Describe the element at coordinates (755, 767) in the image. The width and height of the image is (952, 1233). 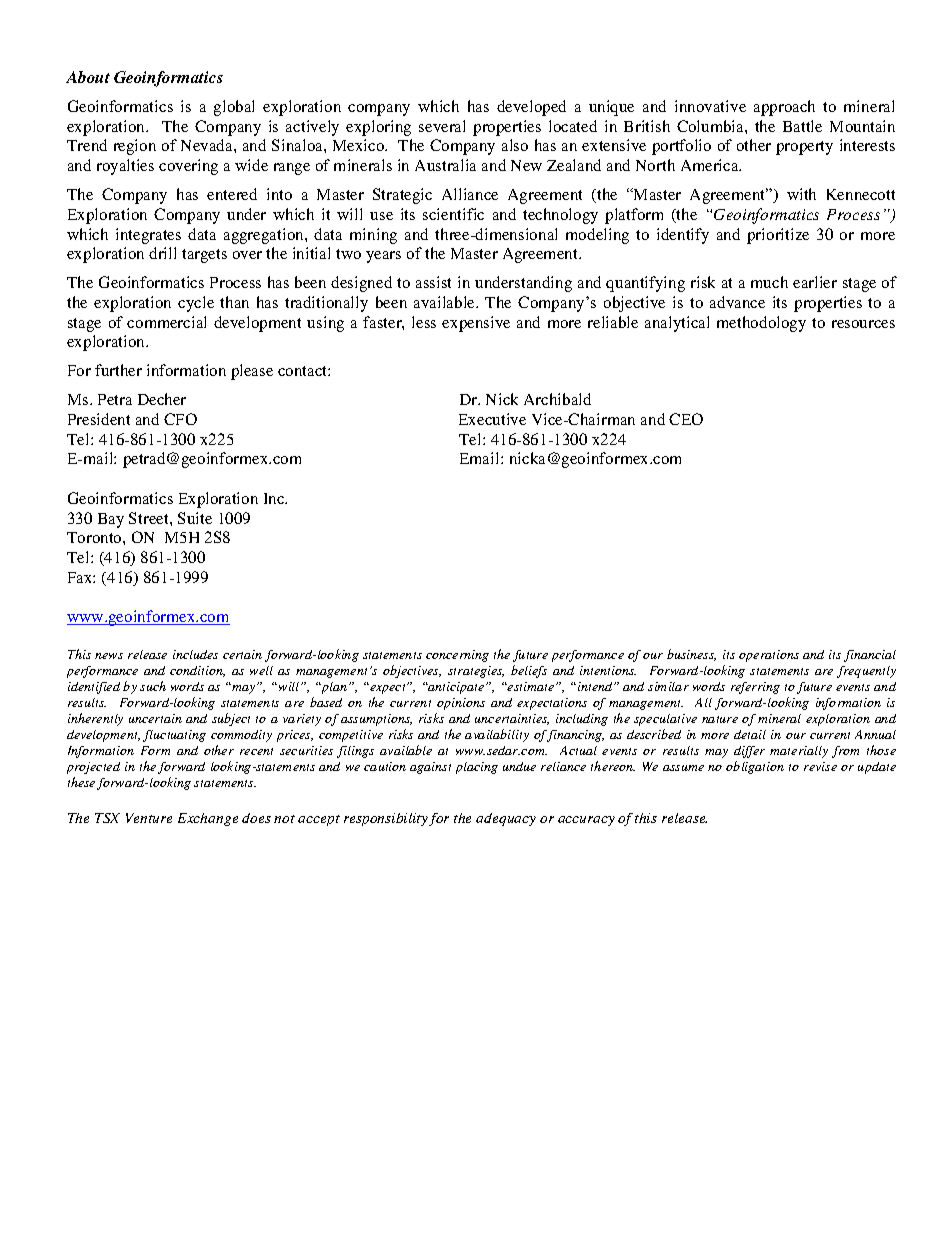
I see `obligation` at that location.
